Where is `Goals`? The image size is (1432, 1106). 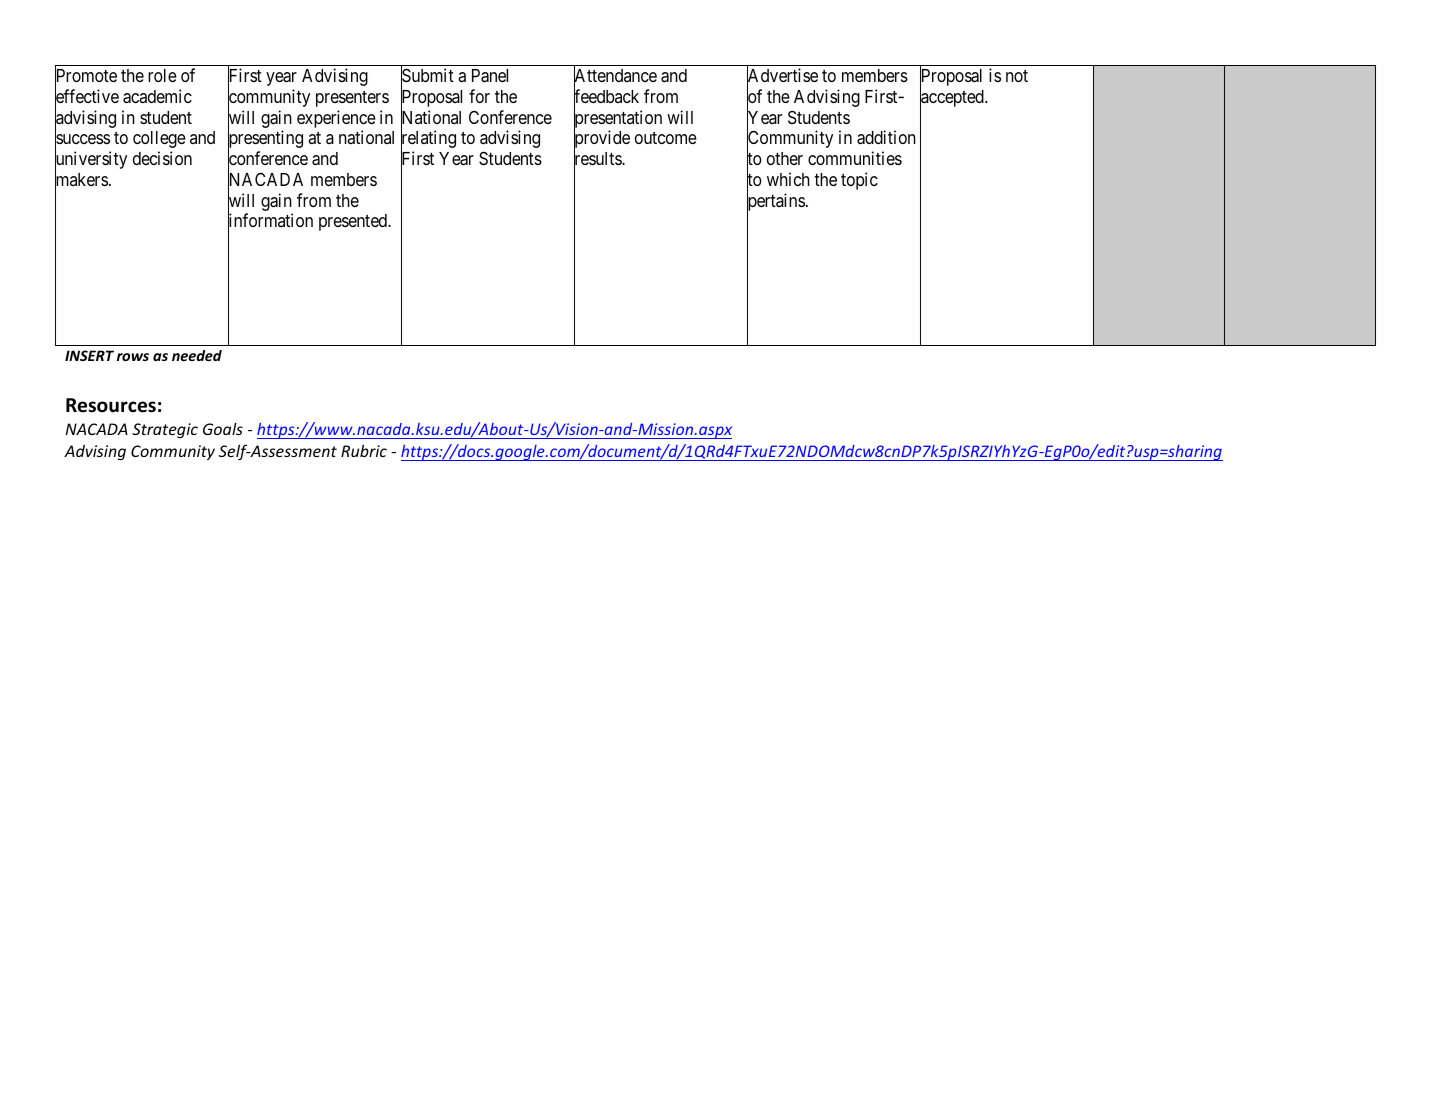
Goals is located at coordinates (223, 428).
